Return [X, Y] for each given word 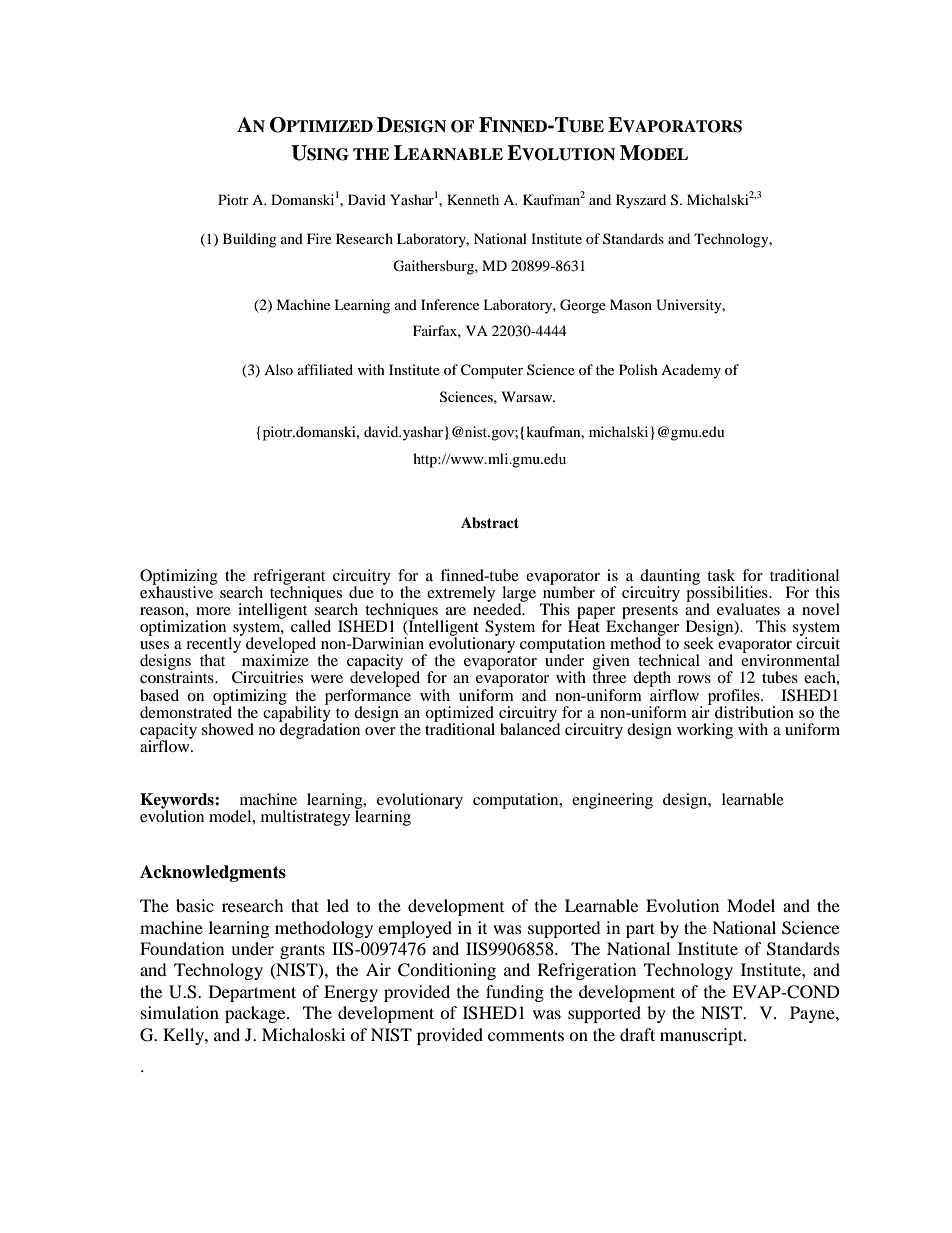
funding [515, 993]
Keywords [178, 802]
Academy [691, 371]
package [256, 1014]
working [705, 731]
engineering [612, 801]
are [456, 611]
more [213, 611]
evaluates [748, 609]
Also [278, 369]
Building [250, 240]
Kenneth [473, 199]
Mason [631, 304]
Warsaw [528, 396]
